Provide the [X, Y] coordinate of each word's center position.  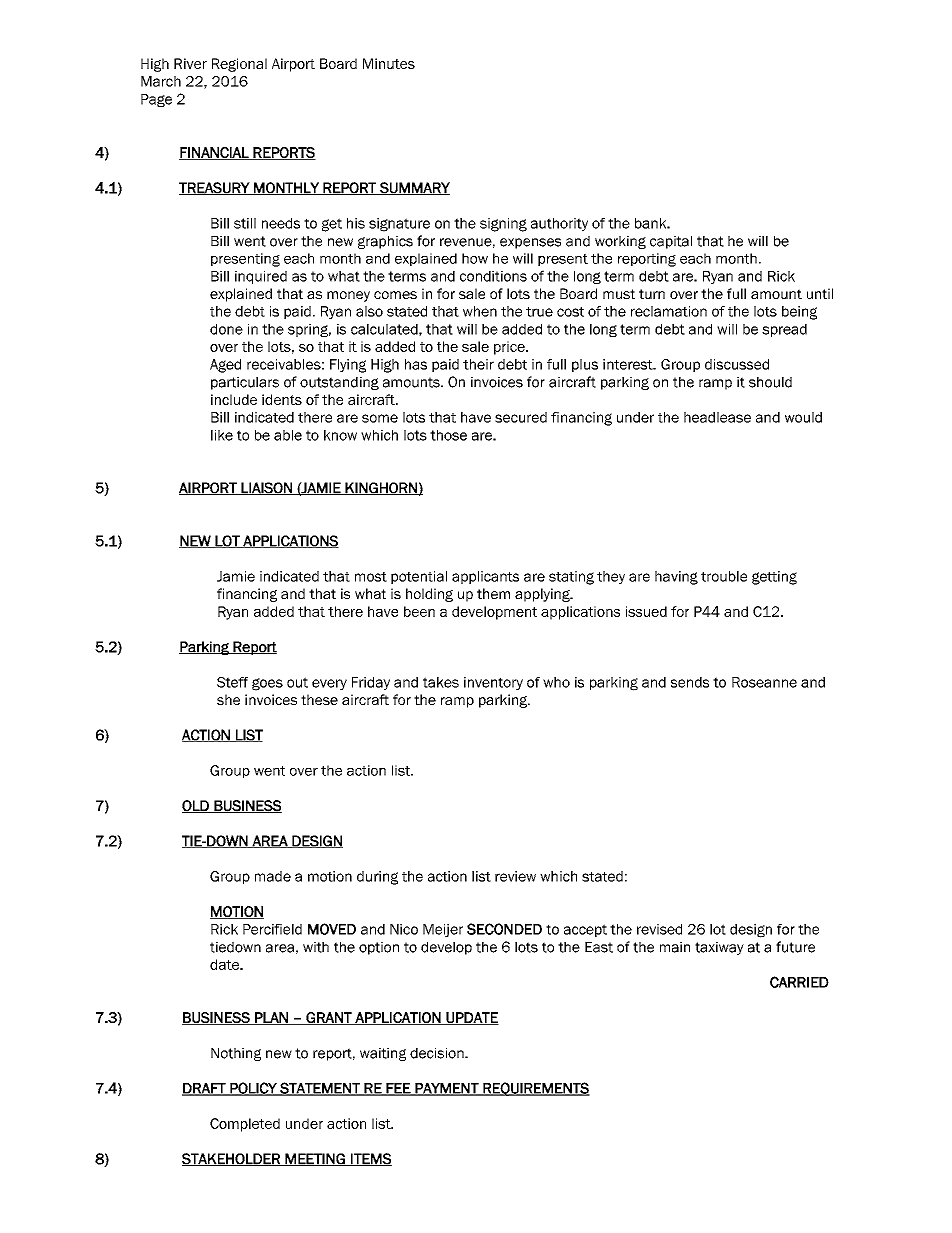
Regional [239, 65]
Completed [245, 1125]
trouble [724, 576]
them [493, 593]
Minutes [389, 63]
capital [671, 242]
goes [267, 684]
